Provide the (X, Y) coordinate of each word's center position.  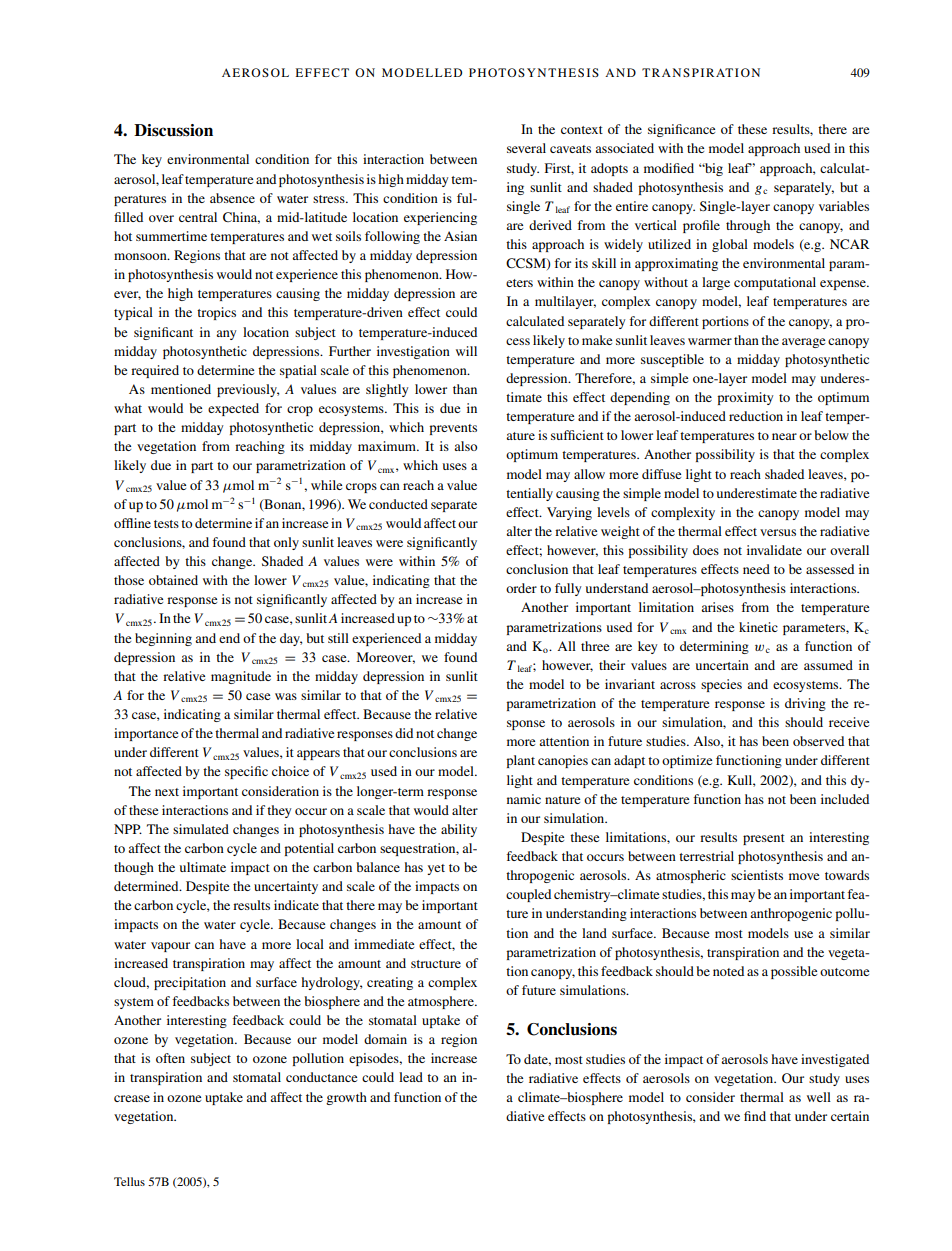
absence (232, 198)
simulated (201, 829)
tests (166, 524)
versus (778, 532)
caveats (570, 149)
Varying (569, 513)
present (764, 839)
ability (459, 830)
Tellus (129, 1181)
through (748, 226)
